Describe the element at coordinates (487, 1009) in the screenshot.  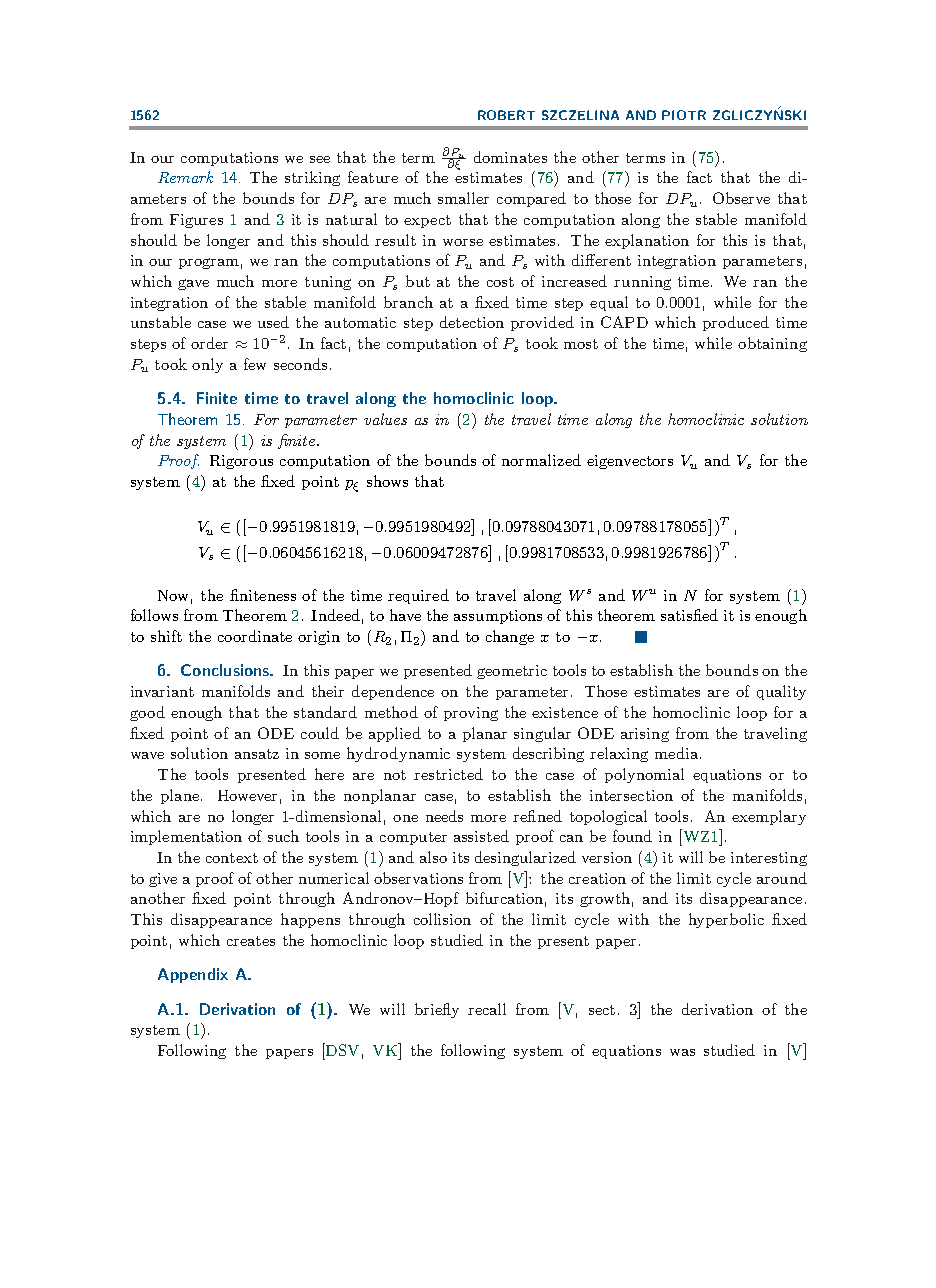
I see `recall` at that location.
